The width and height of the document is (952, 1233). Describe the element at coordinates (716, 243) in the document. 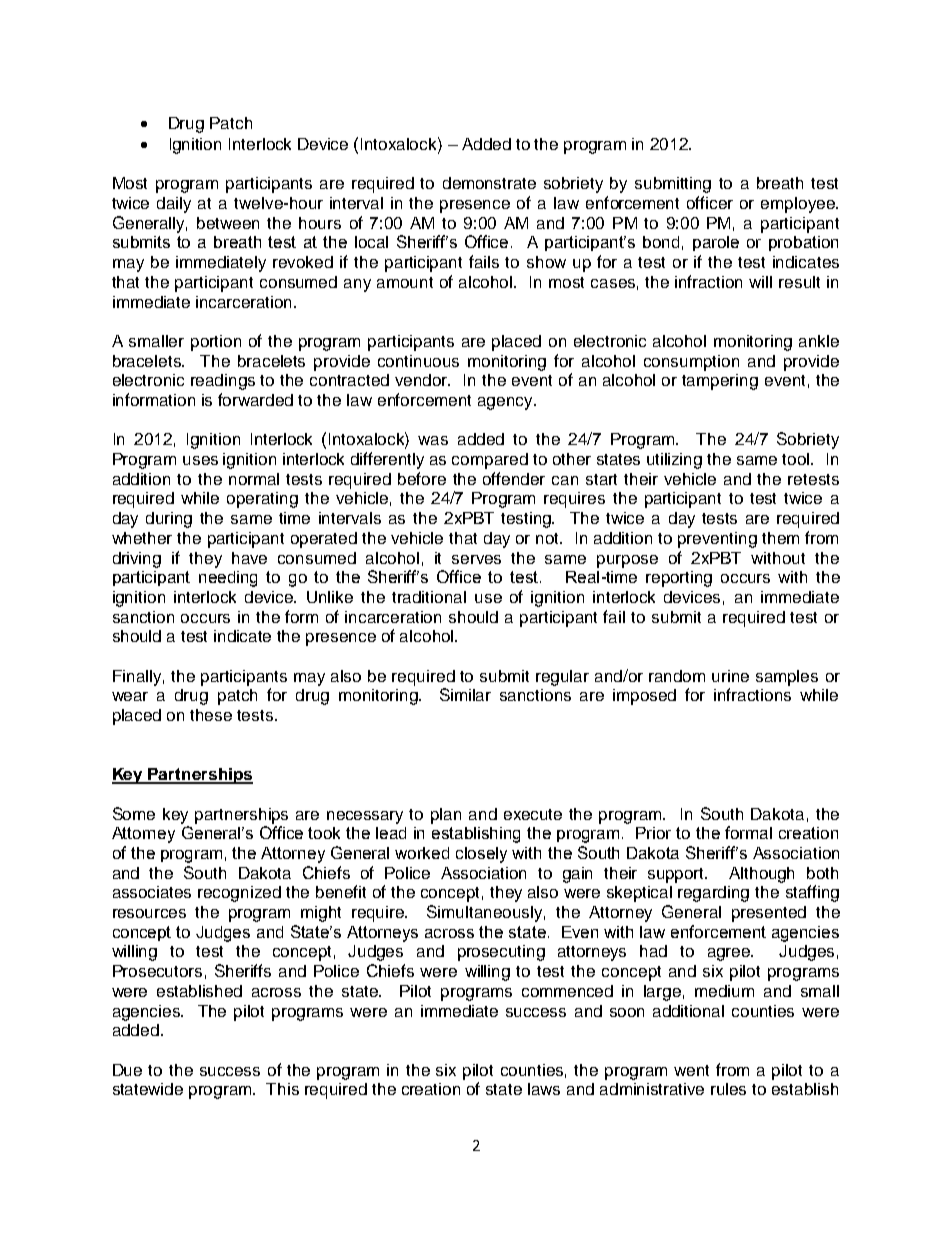

I see `parole` at that location.
